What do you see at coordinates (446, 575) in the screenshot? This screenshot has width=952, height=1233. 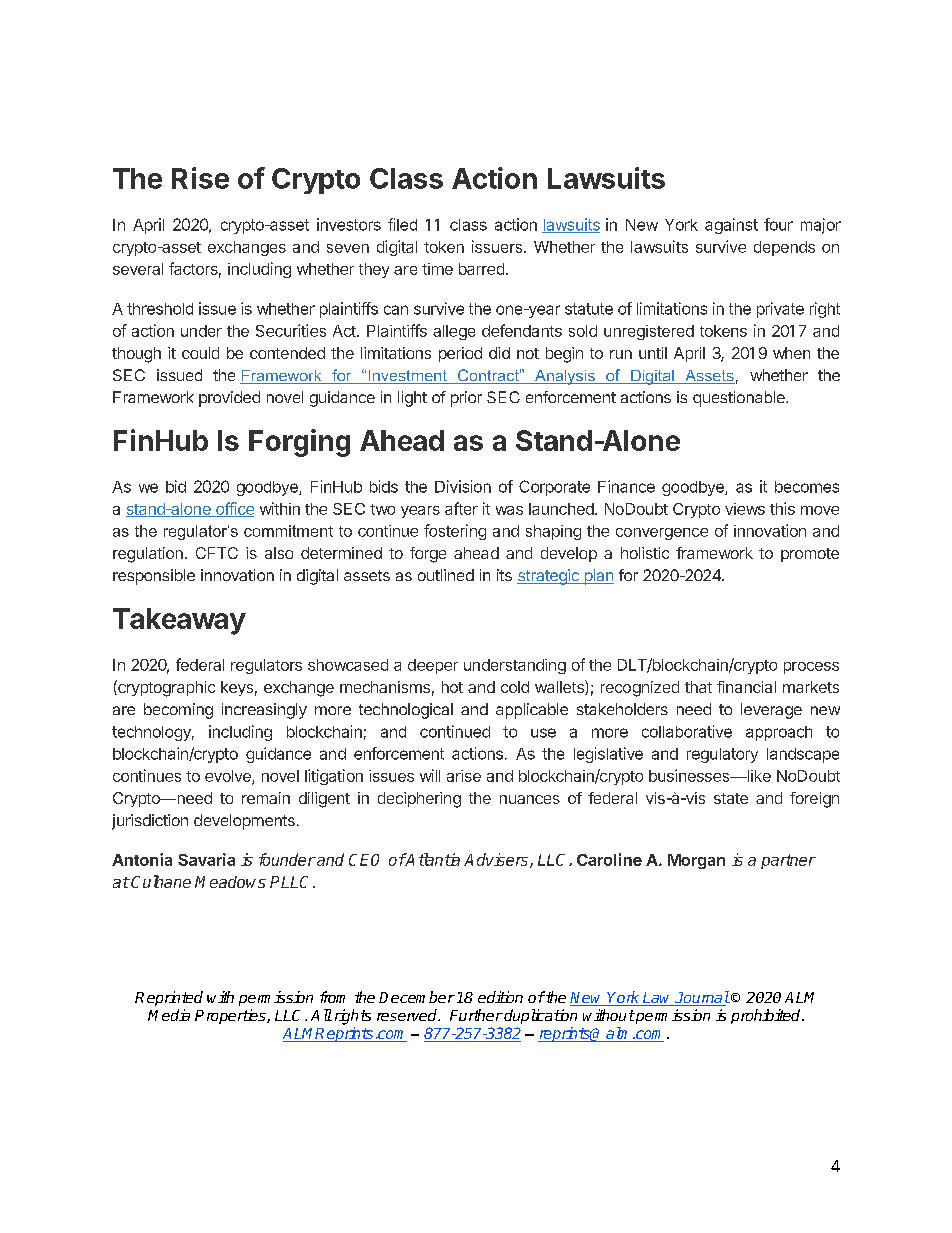 I see `outlined` at bounding box center [446, 575].
